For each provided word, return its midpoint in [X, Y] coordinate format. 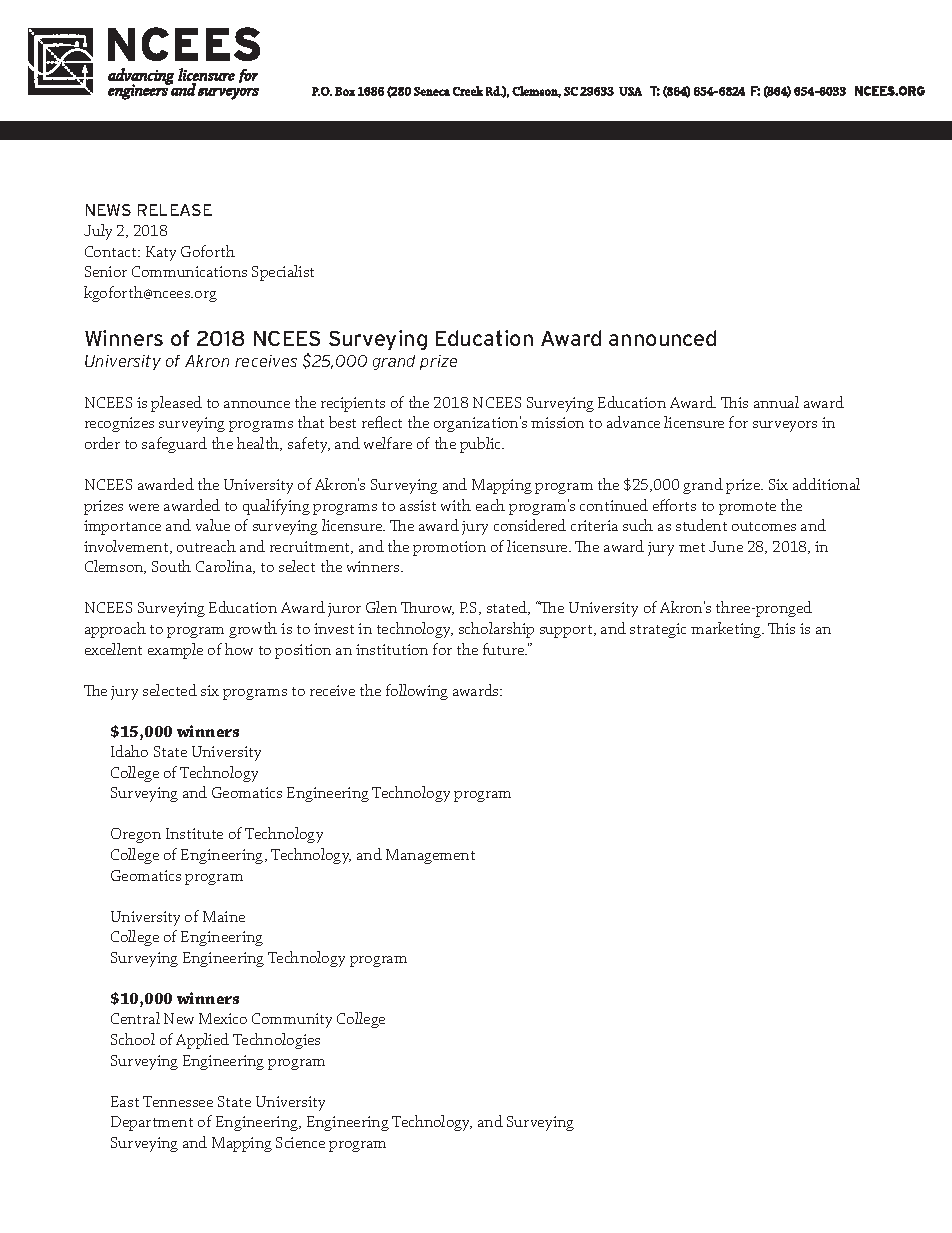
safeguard [174, 445]
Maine [224, 916]
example [175, 651]
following [417, 692]
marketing [727, 630]
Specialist [283, 273]
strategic [658, 630]
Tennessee [178, 1101]
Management [430, 856]
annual [776, 402]
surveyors [785, 426]
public [481, 445]
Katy [161, 253]
